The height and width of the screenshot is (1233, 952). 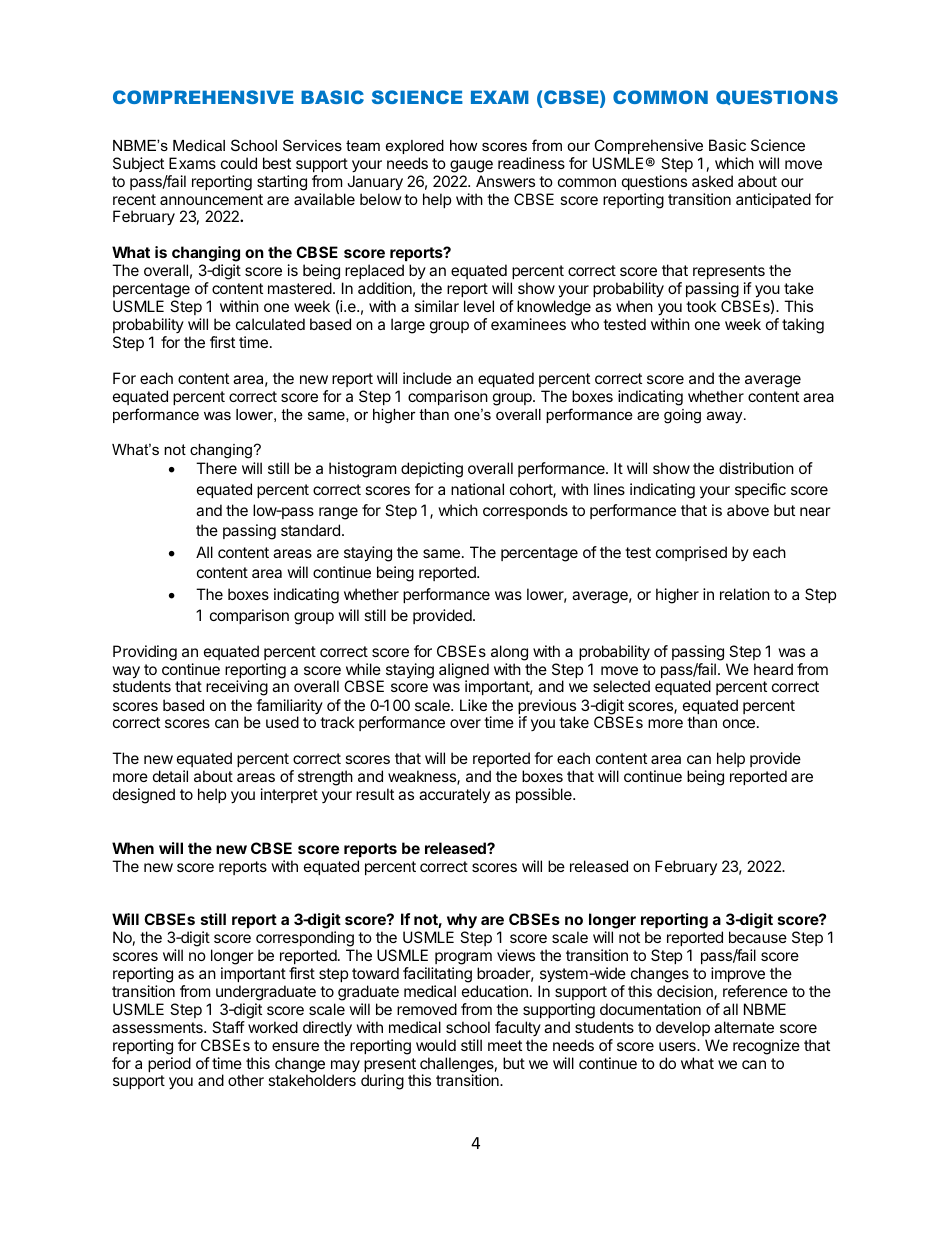 What do you see at coordinates (505, 1045) in the screenshot?
I see `meet` at bounding box center [505, 1045].
